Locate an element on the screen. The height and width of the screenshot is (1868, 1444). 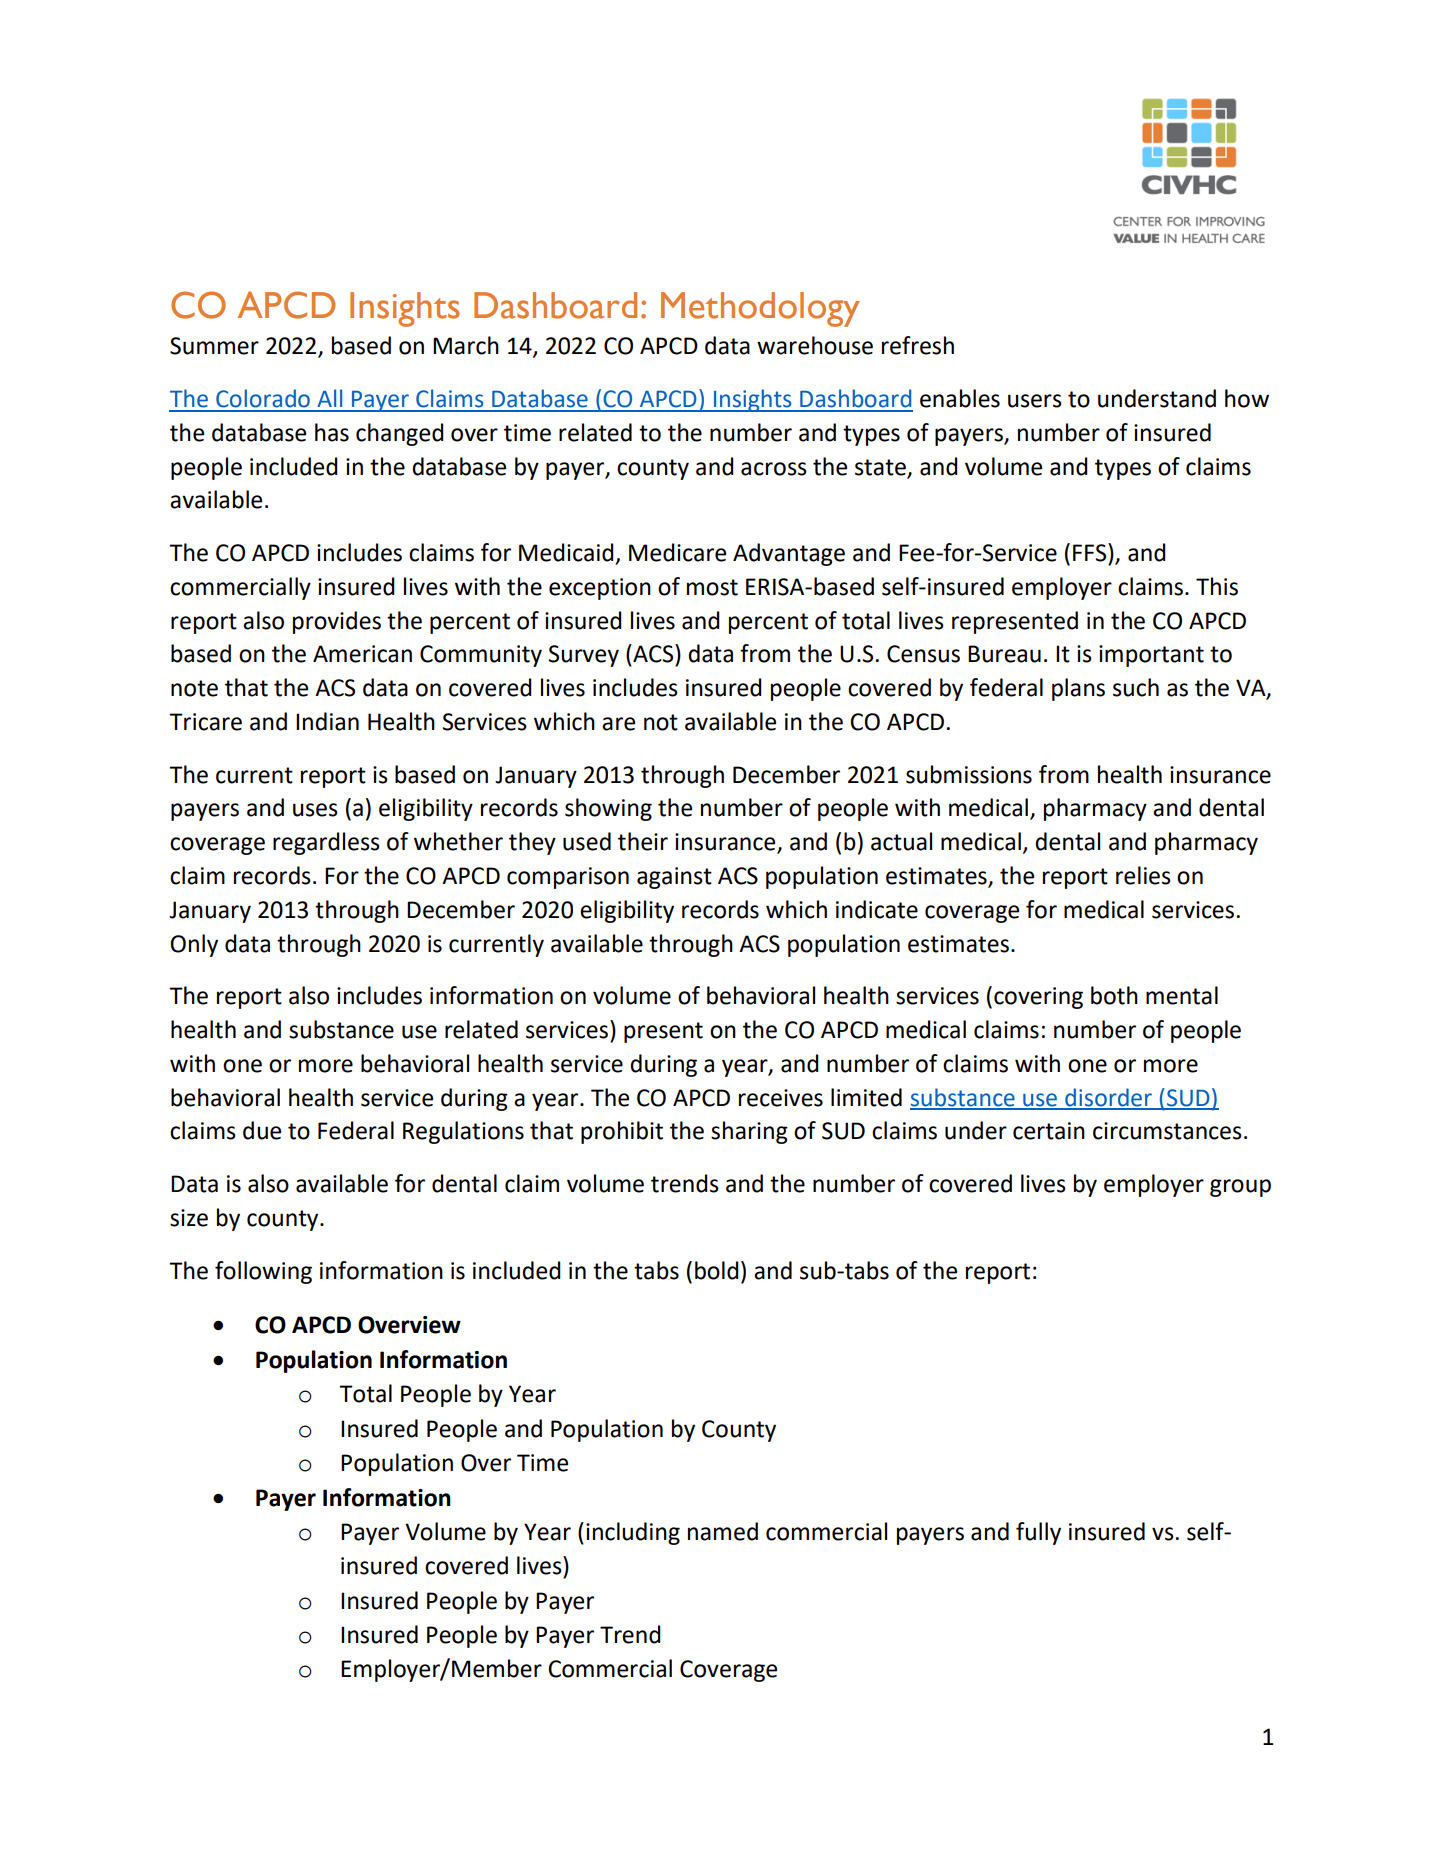
bold is located at coordinates (717, 1270).
